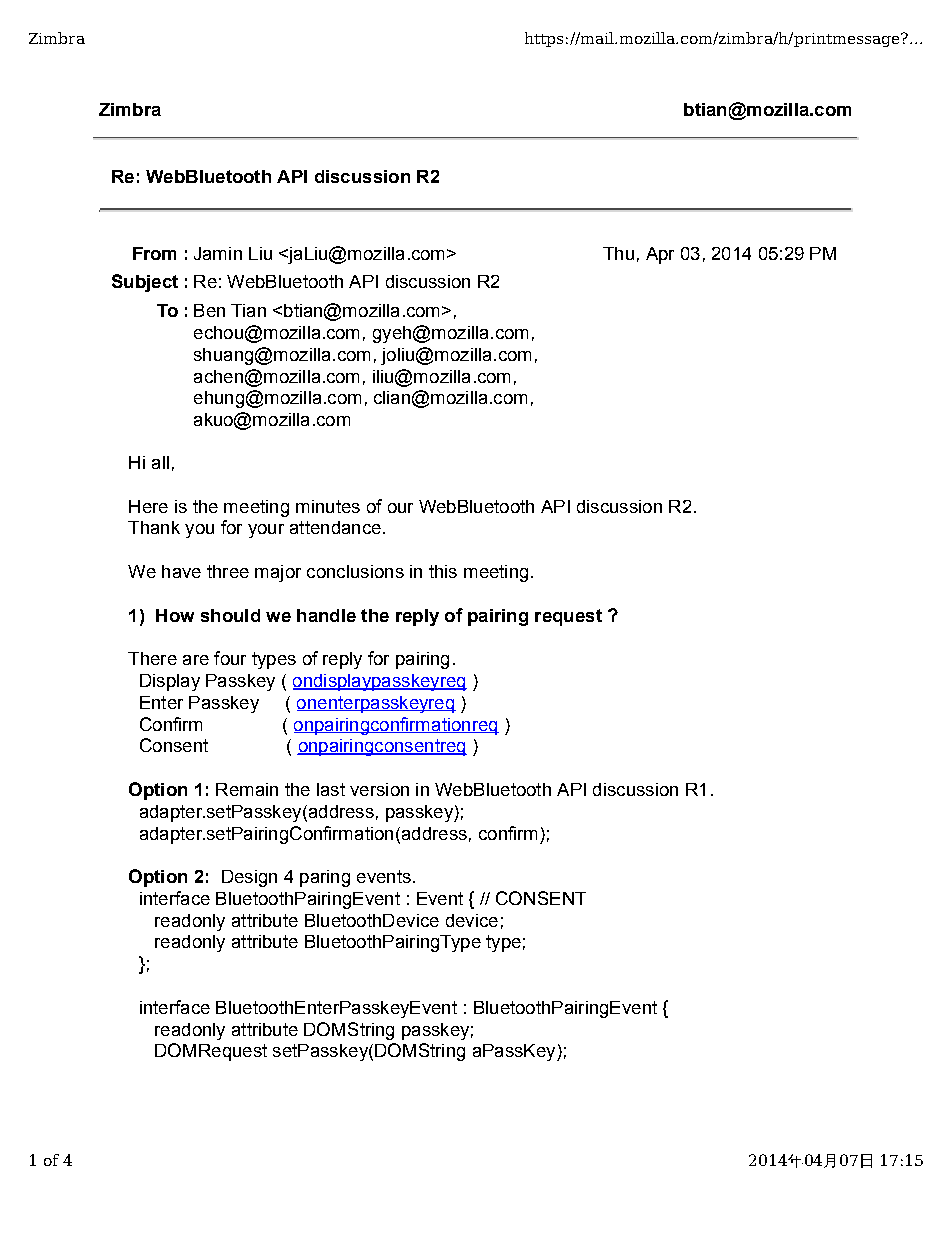 The height and width of the screenshot is (1233, 952). I want to click on conclusions, so click(355, 571).
